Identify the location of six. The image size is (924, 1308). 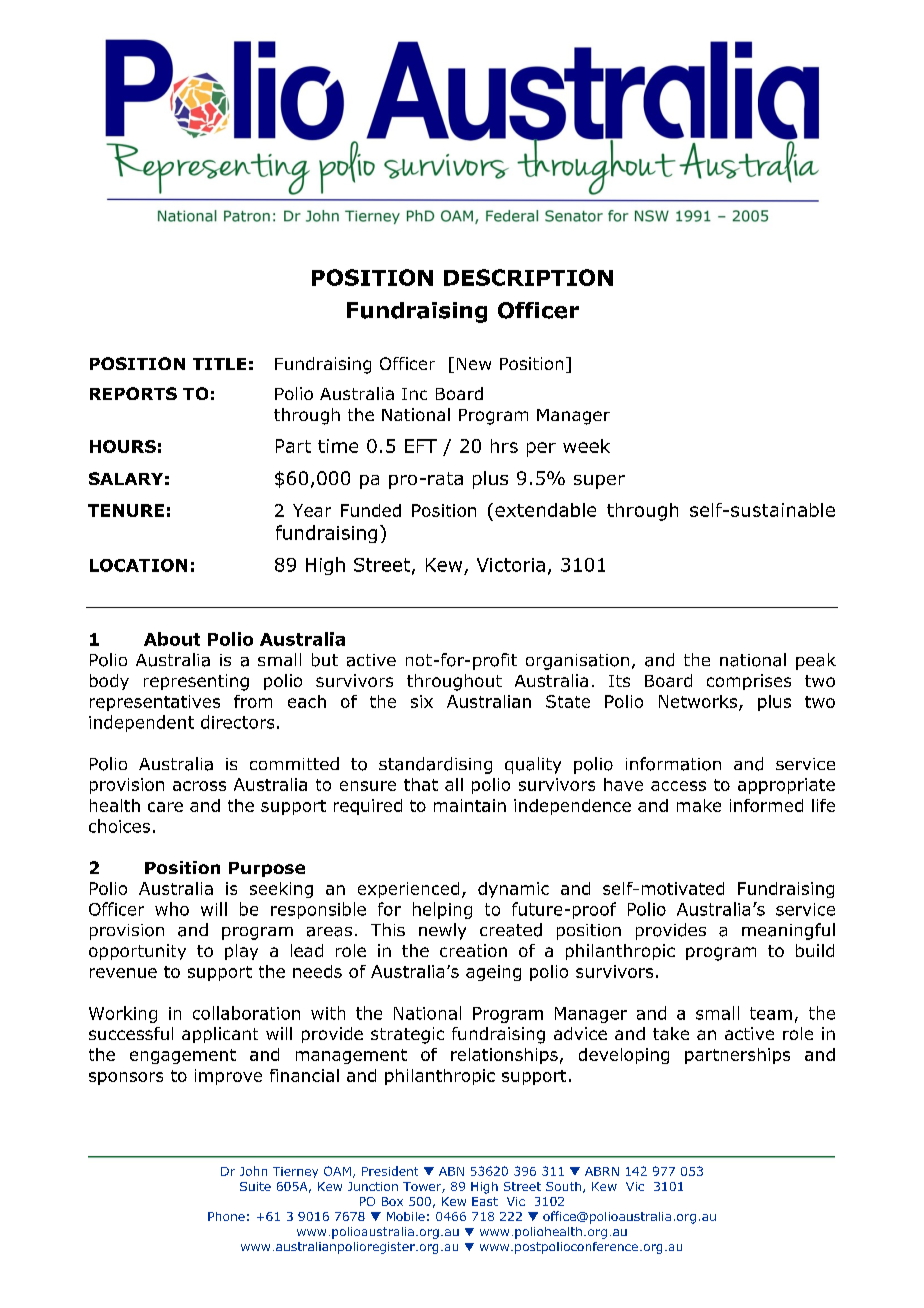
(422, 701).
